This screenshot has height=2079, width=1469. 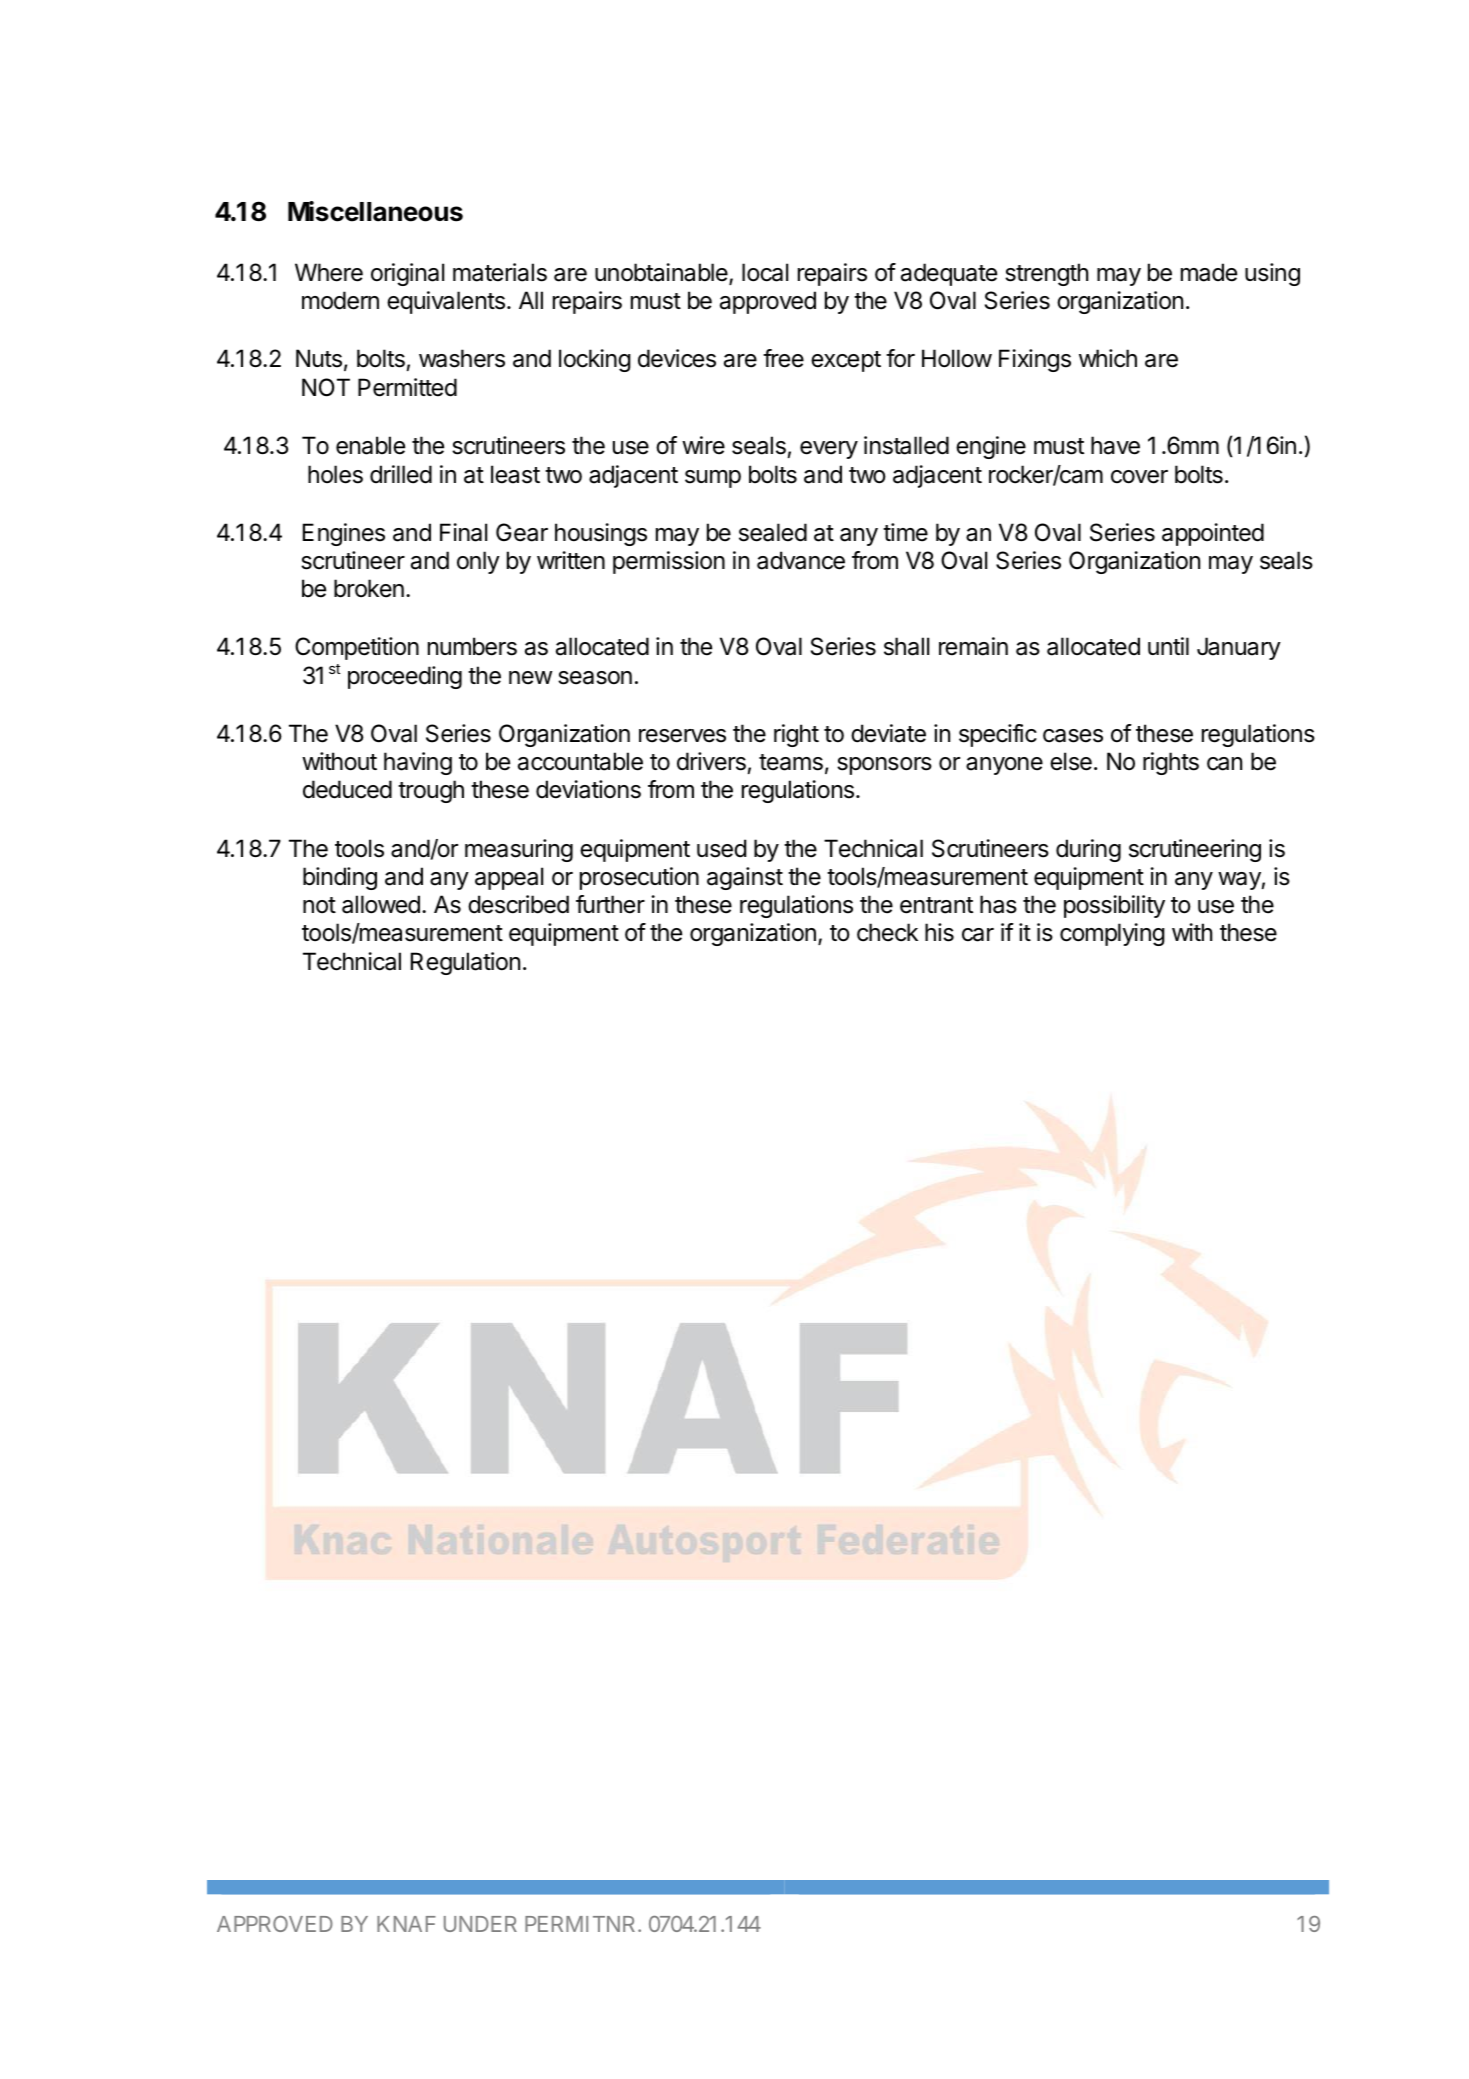 What do you see at coordinates (765, 272) in the screenshot?
I see `local` at bounding box center [765, 272].
